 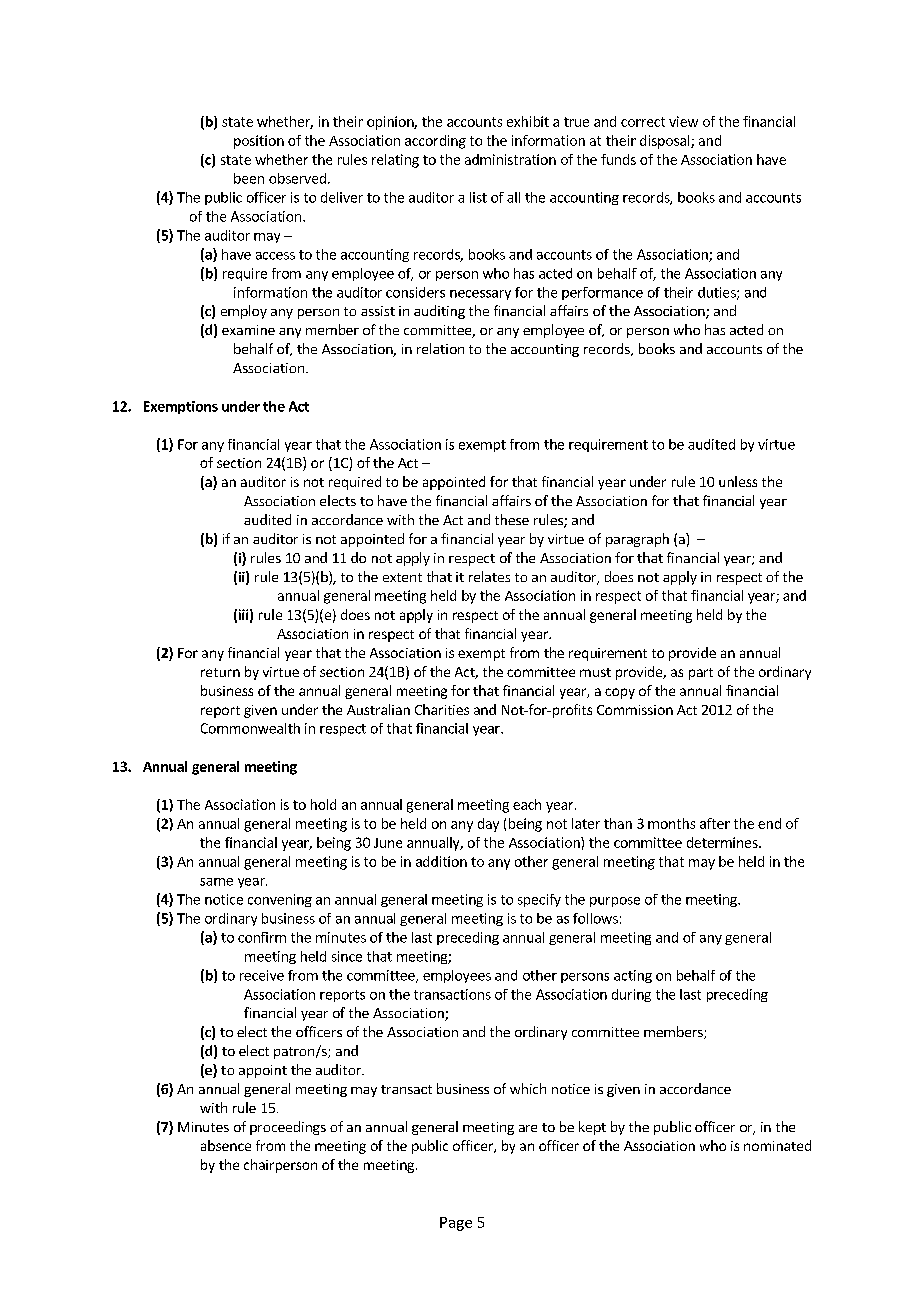 I want to click on day, so click(x=488, y=825).
